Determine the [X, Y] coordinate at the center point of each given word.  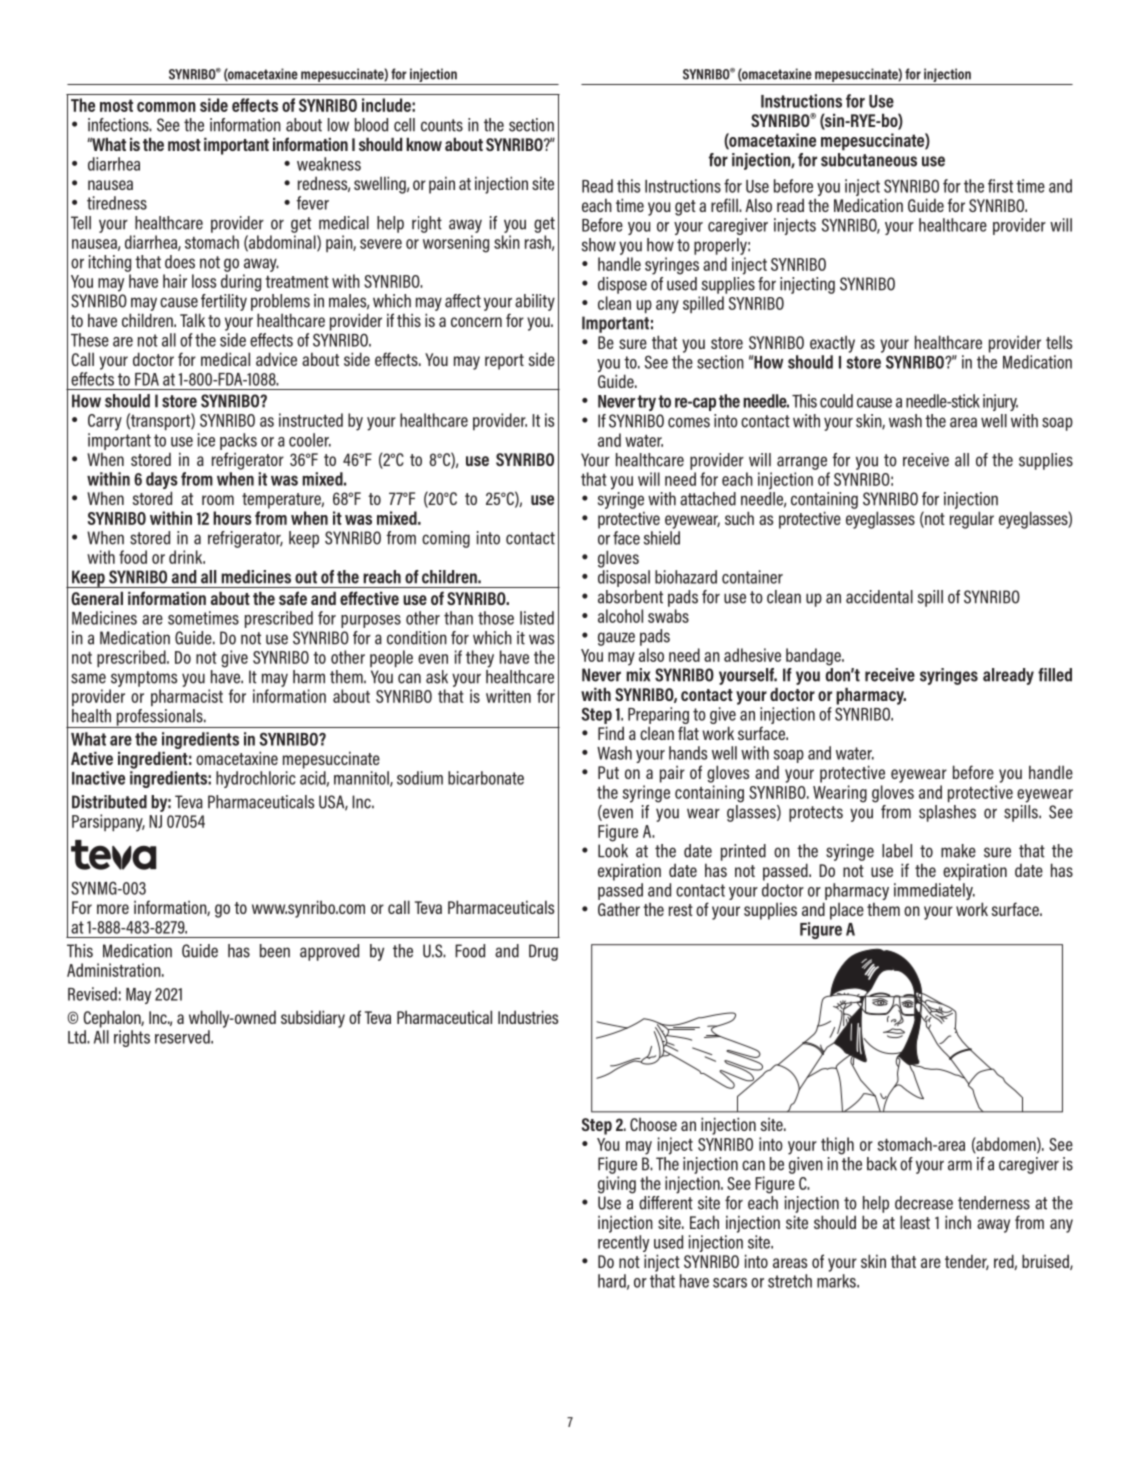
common [166, 107]
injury [1000, 402]
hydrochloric [256, 779]
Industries [528, 1017]
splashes [947, 813]
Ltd [78, 1037]
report [504, 362]
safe [293, 598]
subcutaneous [869, 160]
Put [608, 772]
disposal [624, 578]
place [847, 911]
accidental [879, 597]
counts [442, 125]
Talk [192, 320]
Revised [92, 994]
